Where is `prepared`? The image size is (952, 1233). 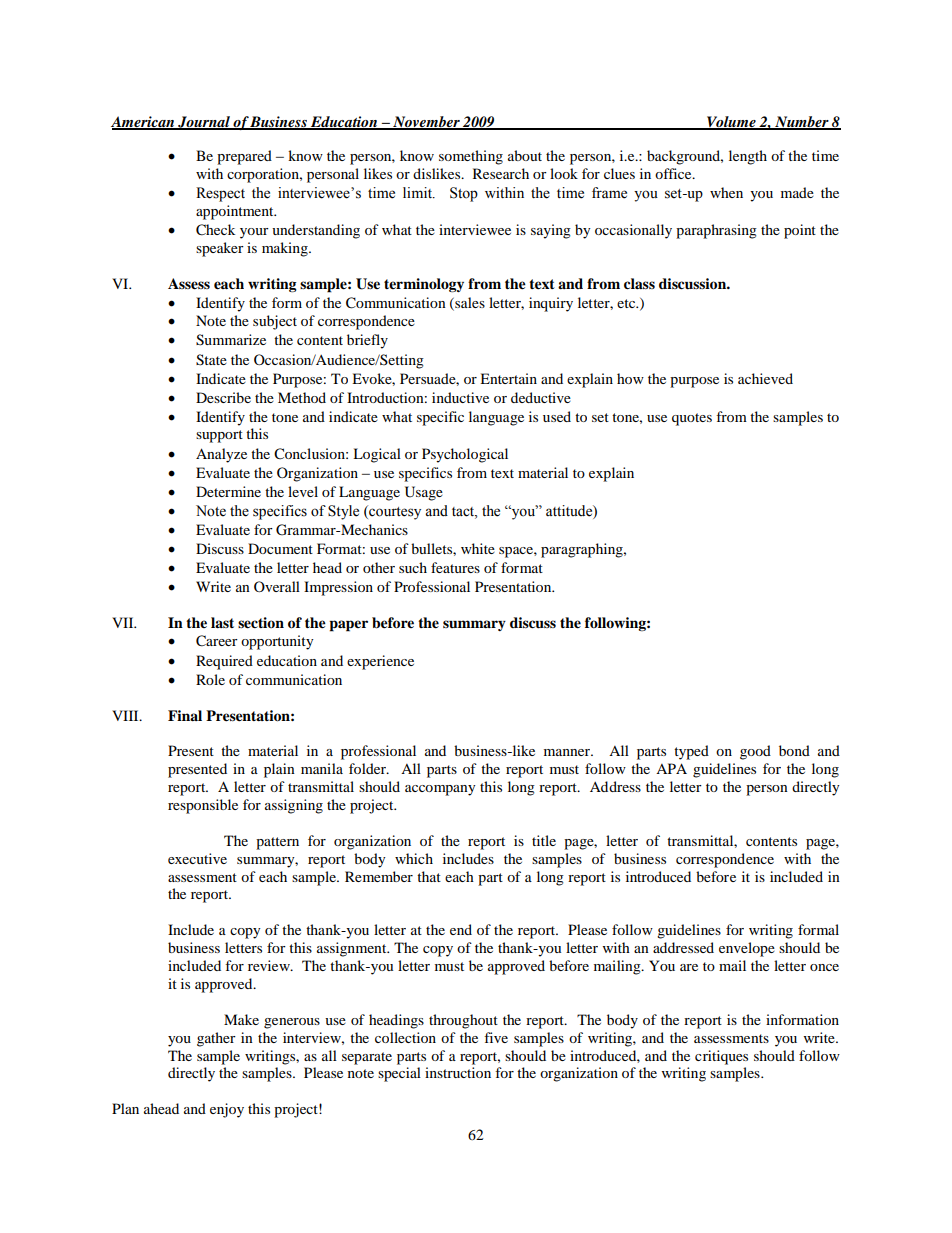 prepared is located at coordinates (244, 157).
